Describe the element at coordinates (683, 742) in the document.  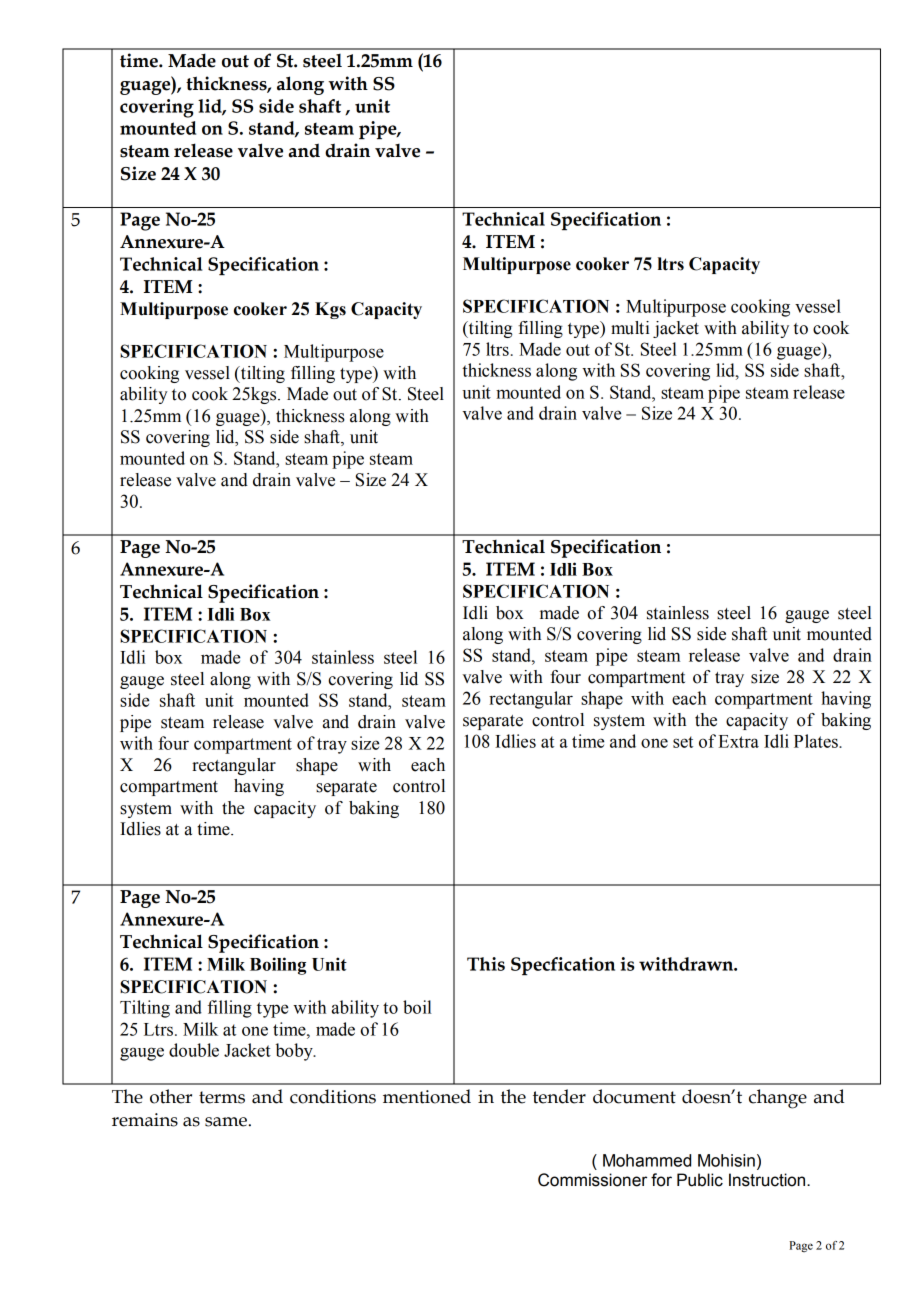
I see `set` at that location.
